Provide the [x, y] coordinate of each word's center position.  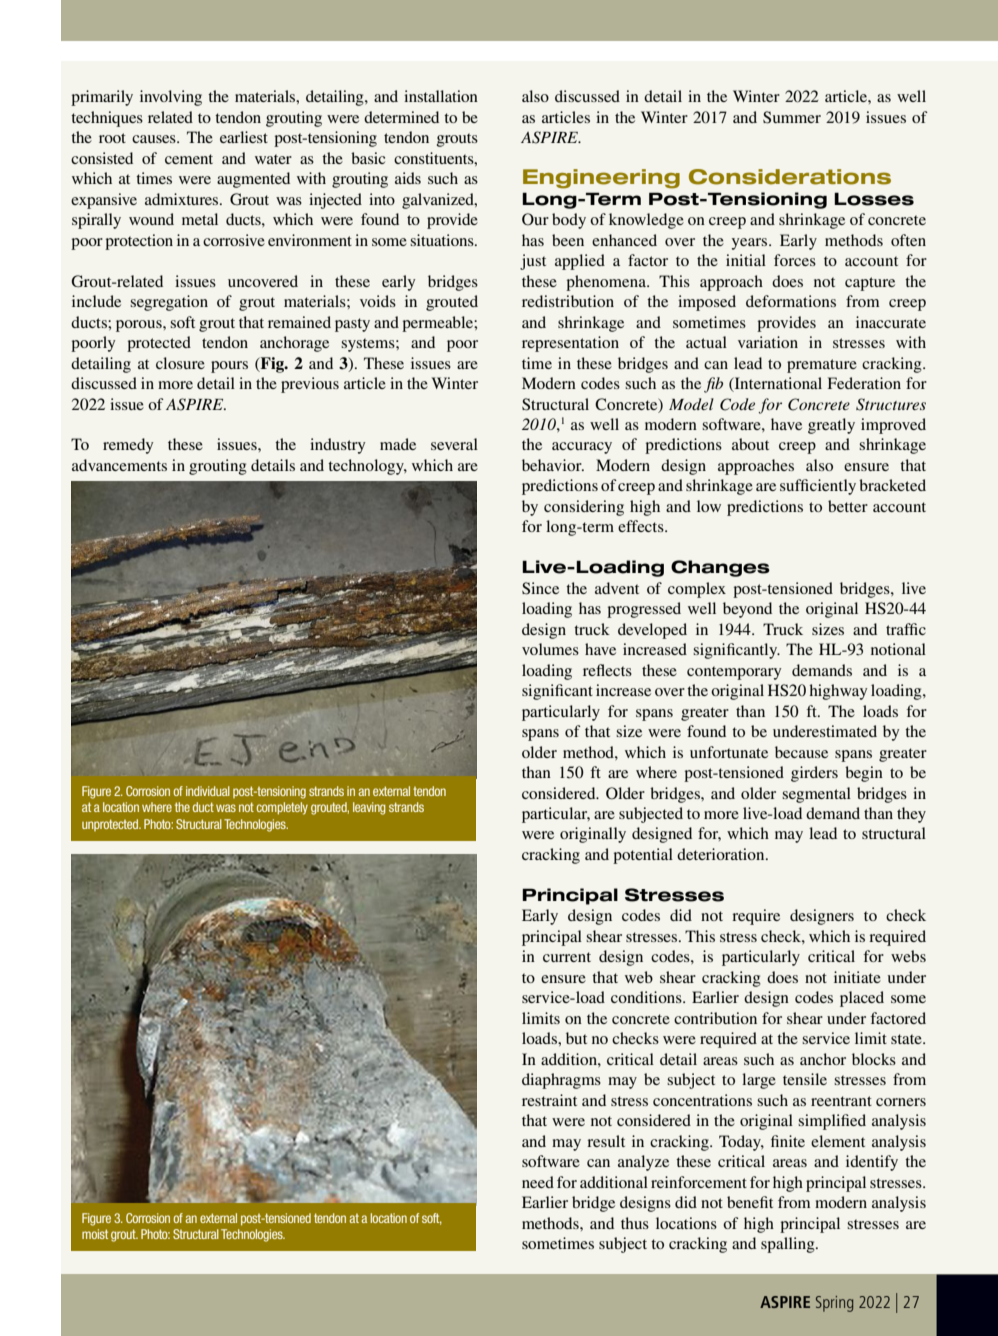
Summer [792, 117]
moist [95, 1234]
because [801, 752]
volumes [550, 649]
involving [171, 98]
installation [441, 96]
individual [208, 791]
